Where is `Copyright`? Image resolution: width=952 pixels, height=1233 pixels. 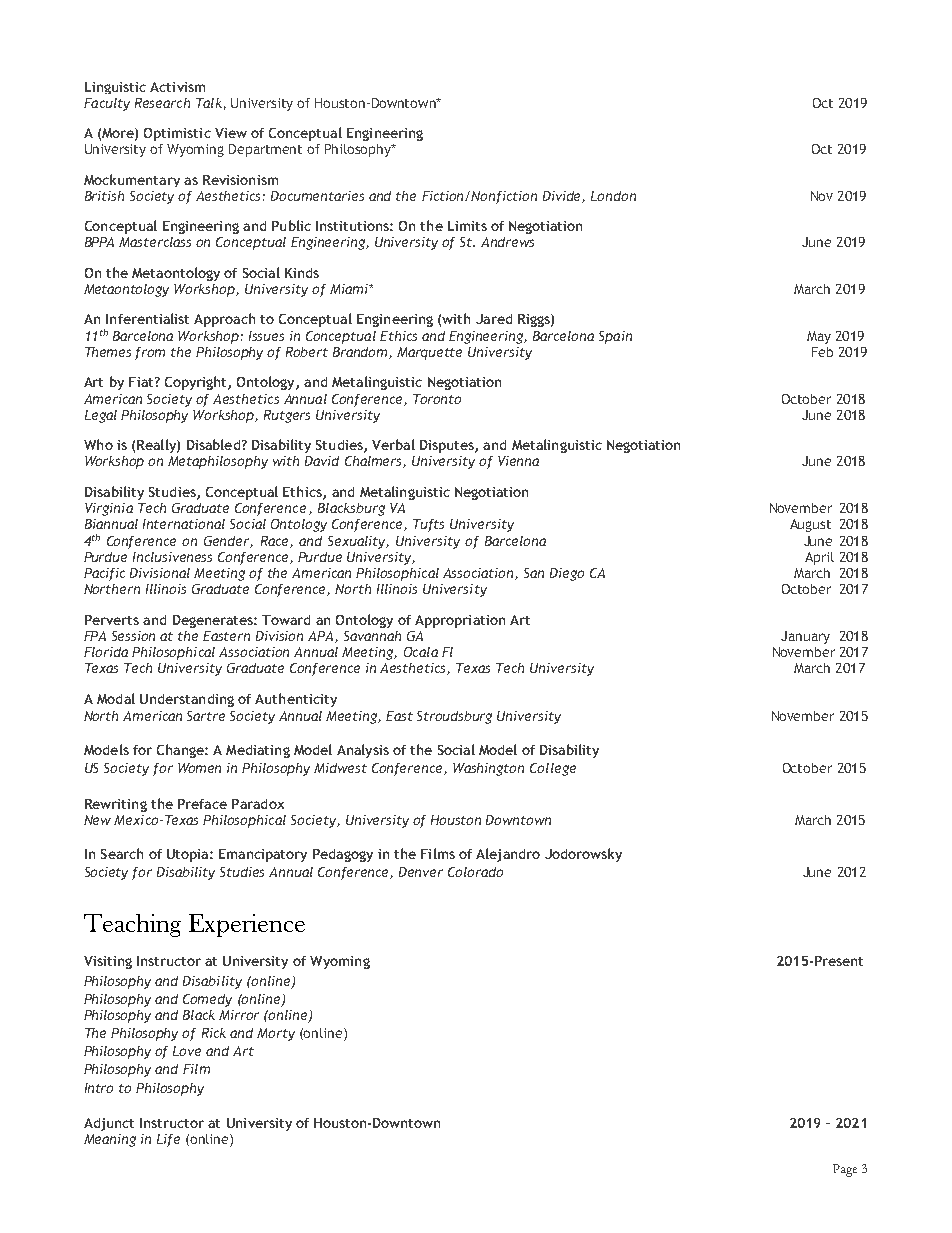 Copyright is located at coordinates (197, 383).
